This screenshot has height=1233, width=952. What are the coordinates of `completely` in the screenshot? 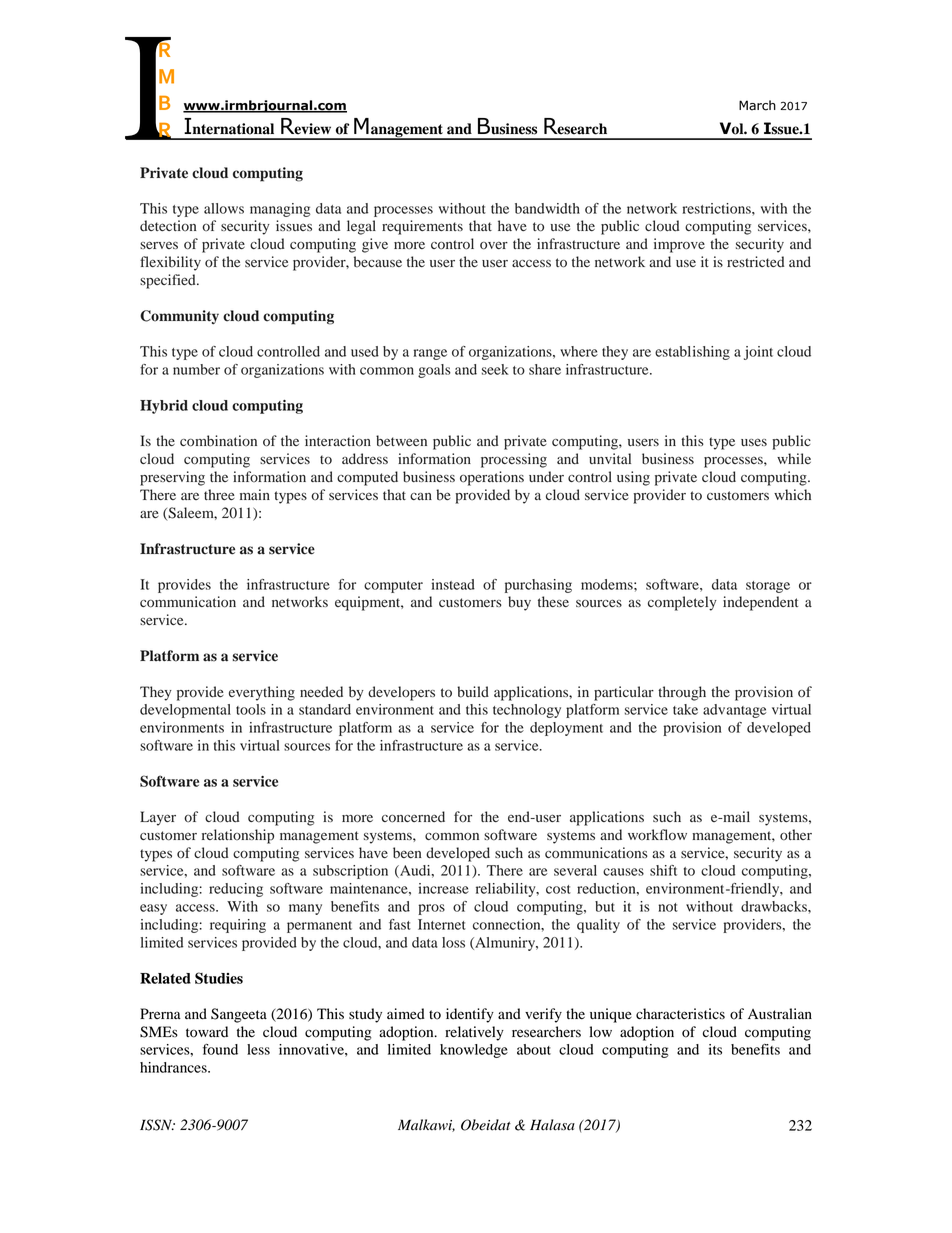 It's located at (682, 603).
